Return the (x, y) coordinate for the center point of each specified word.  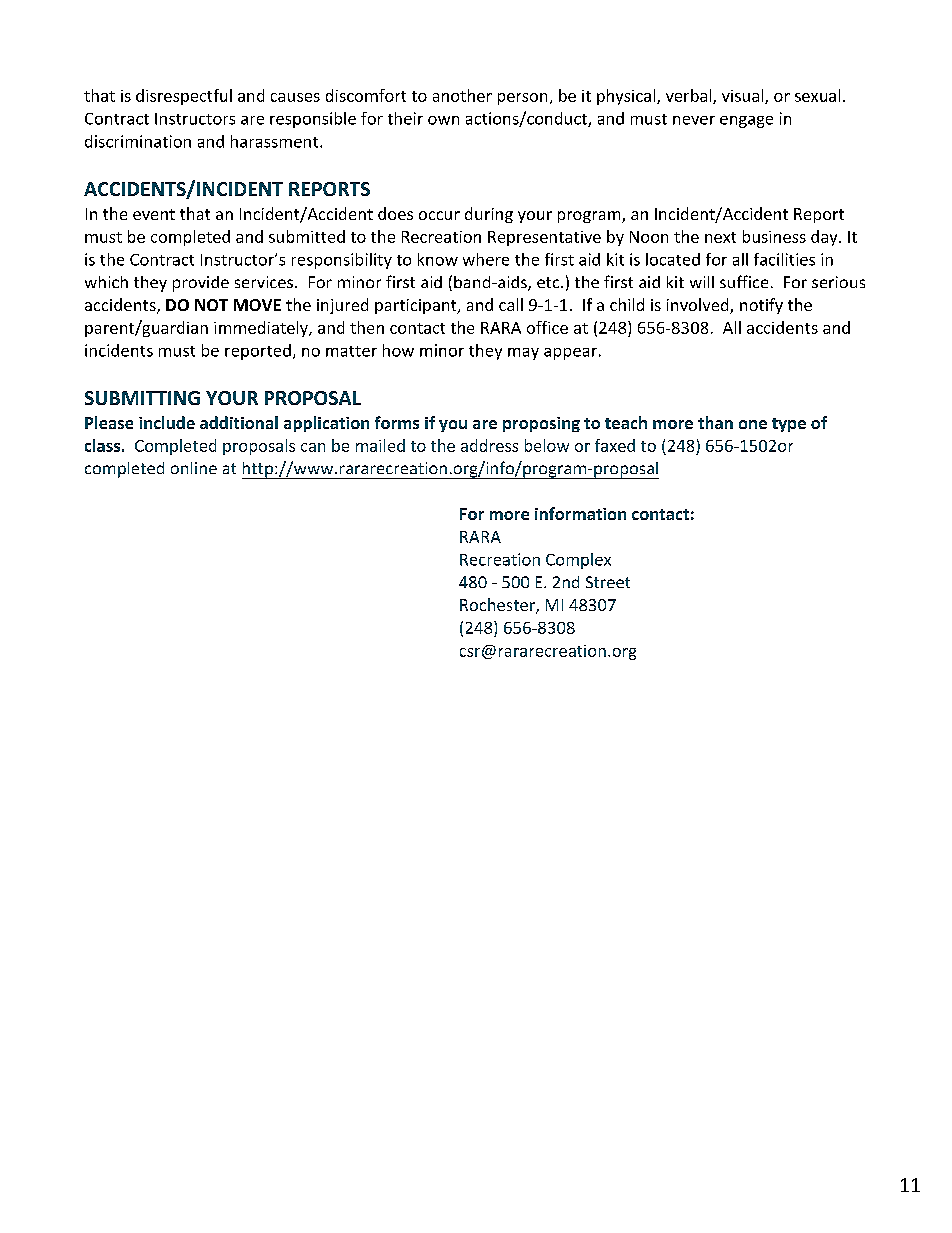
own (443, 120)
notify (761, 306)
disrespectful (184, 97)
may (523, 354)
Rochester (498, 606)
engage (746, 122)
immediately (262, 329)
